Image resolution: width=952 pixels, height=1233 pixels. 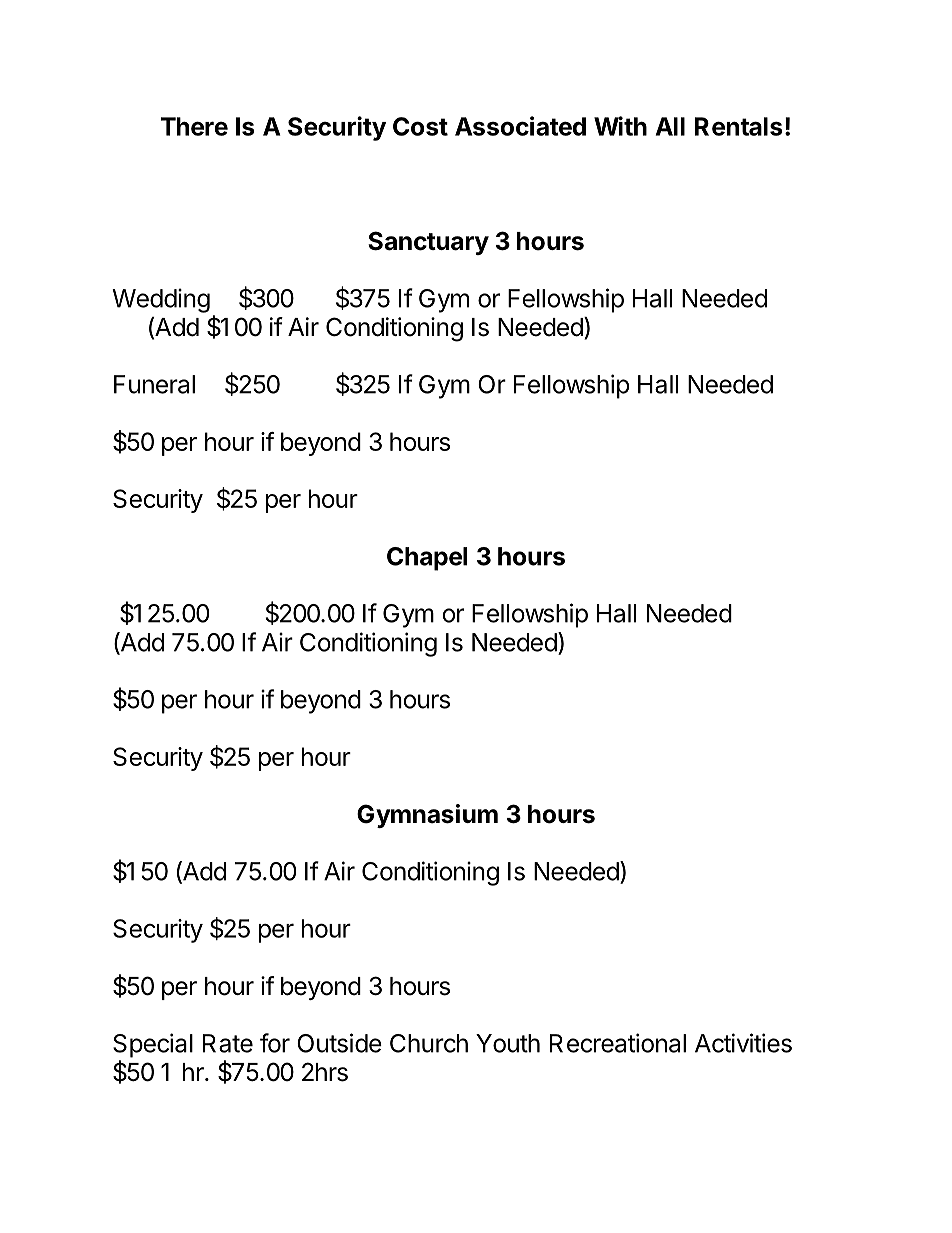 I want to click on for, so click(x=275, y=1043).
